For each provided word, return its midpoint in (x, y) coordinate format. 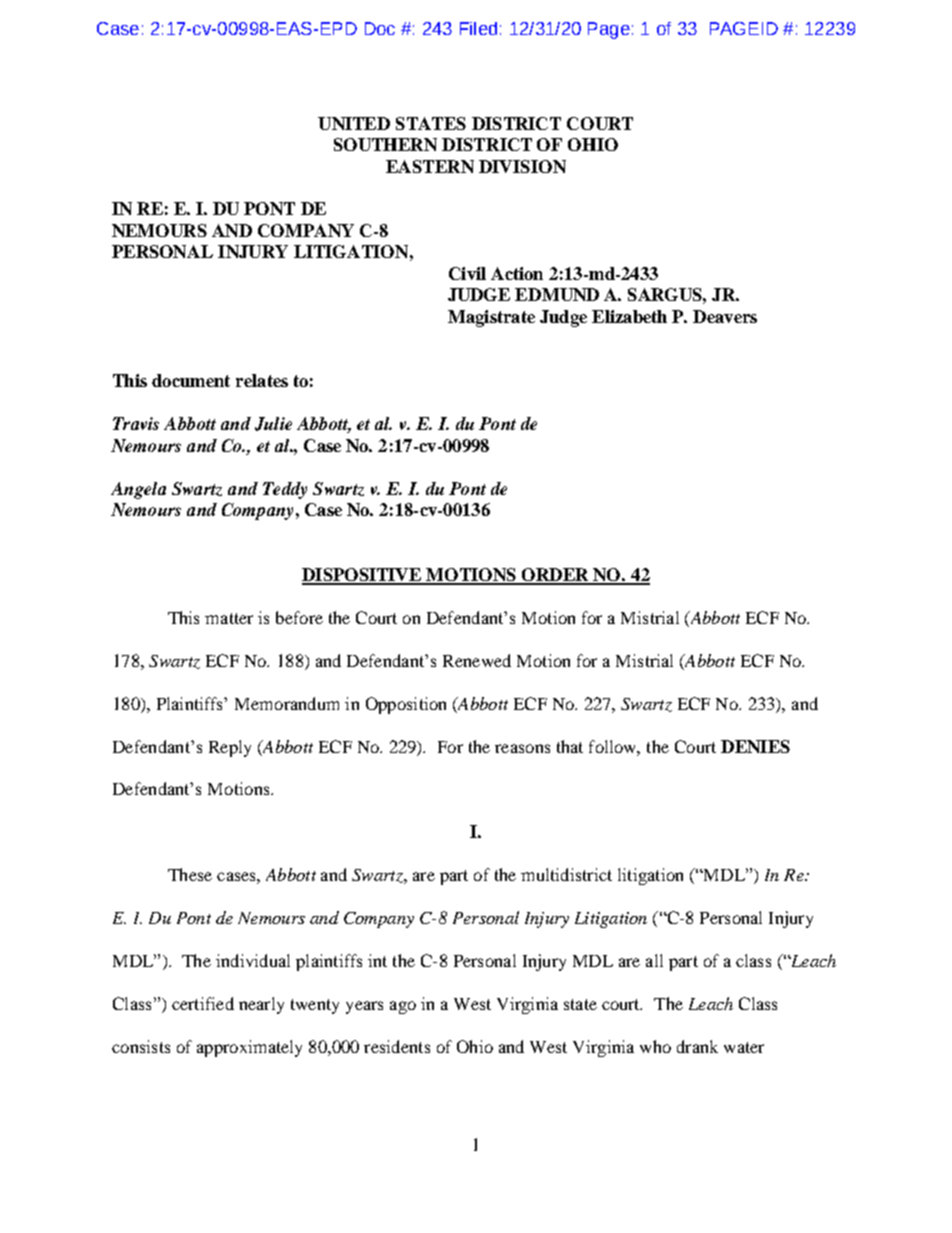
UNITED (354, 123)
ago (403, 1007)
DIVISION (522, 166)
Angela (138, 490)
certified (203, 1003)
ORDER (556, 576)
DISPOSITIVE (363, 576)
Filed (478, 28)
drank (697, 1046)
